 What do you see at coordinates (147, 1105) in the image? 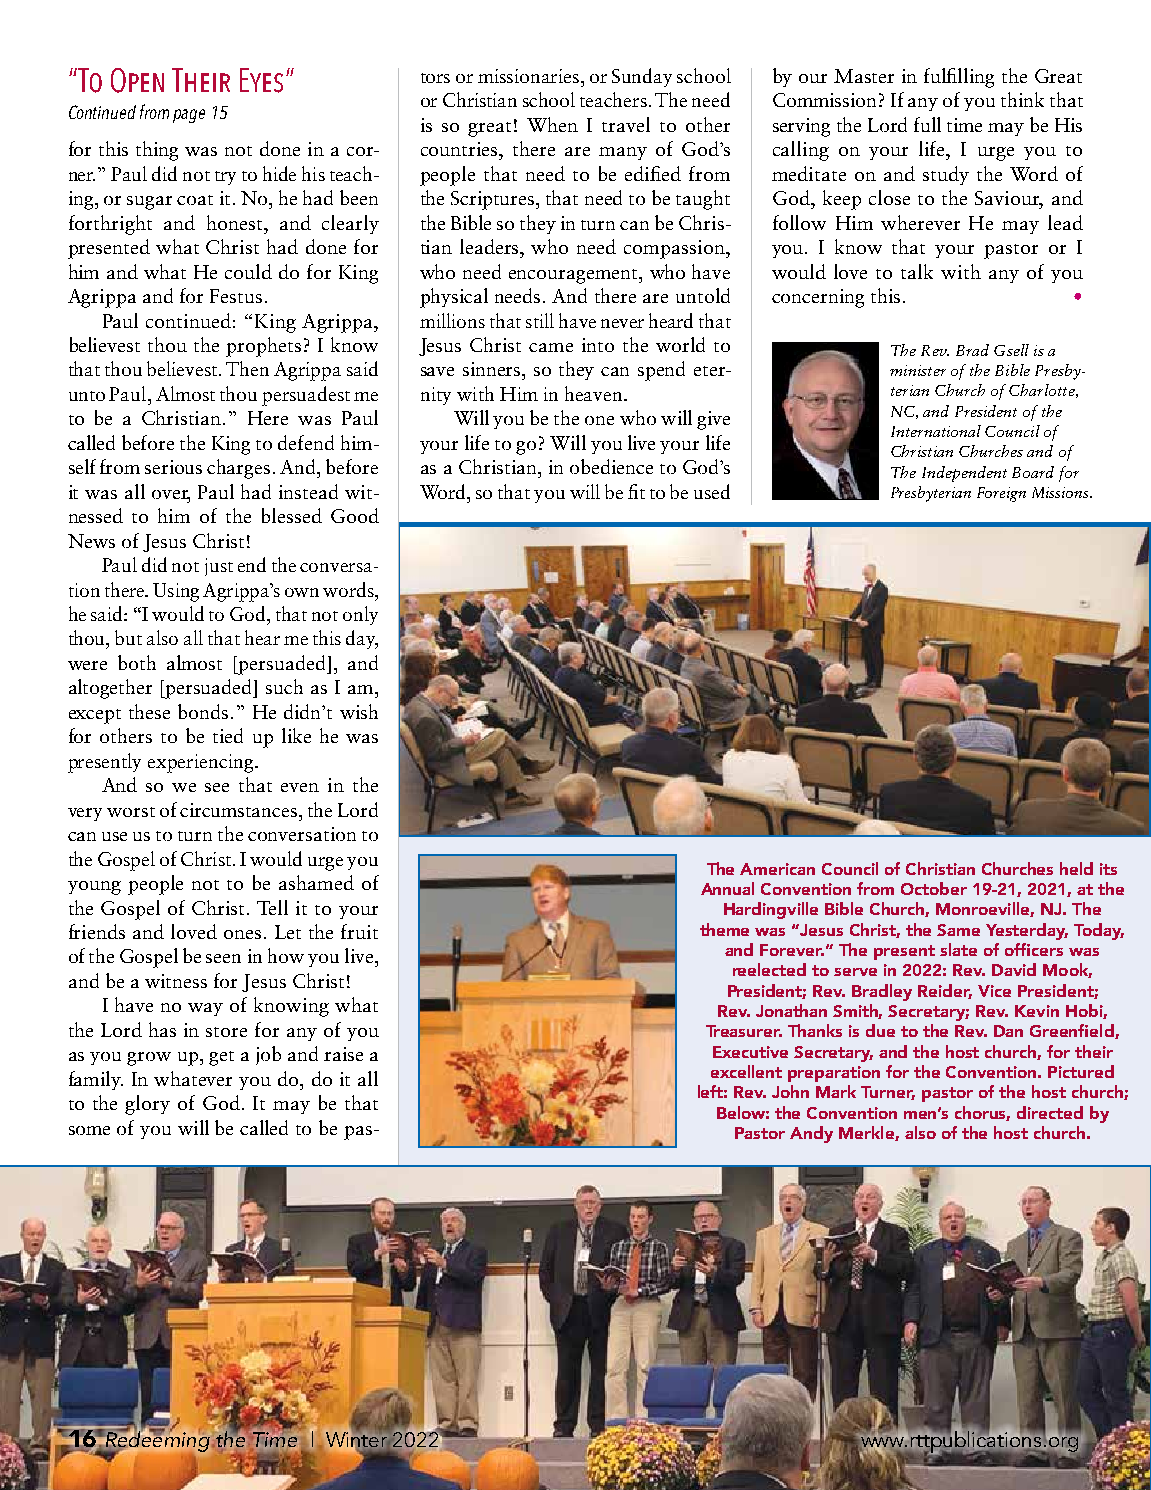
I see `glory` at bounding box center [147, 1105].
